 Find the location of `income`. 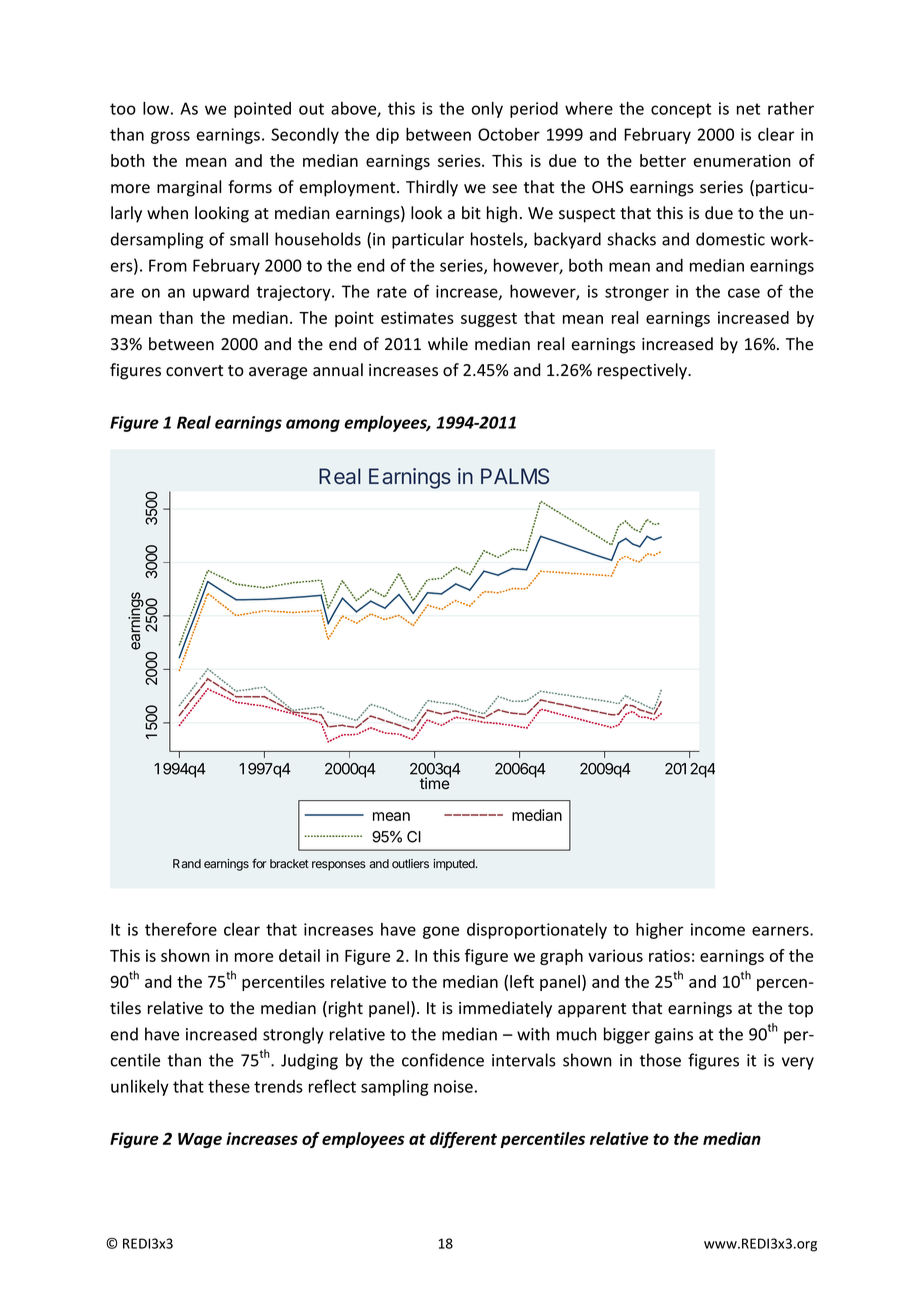

income is located at coordinates (718, 929).
